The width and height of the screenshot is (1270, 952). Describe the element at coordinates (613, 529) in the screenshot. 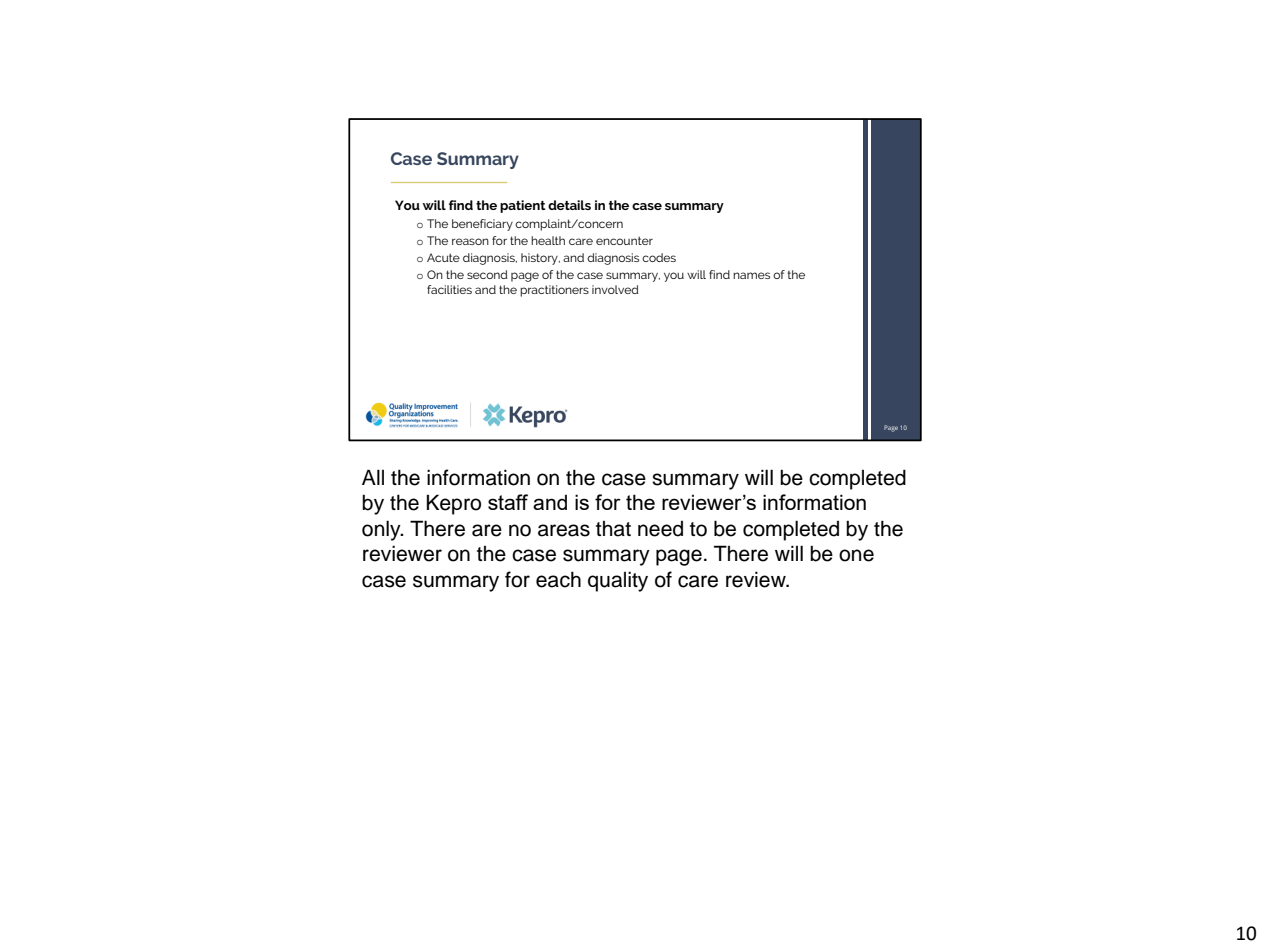

I see `that` at that location.
